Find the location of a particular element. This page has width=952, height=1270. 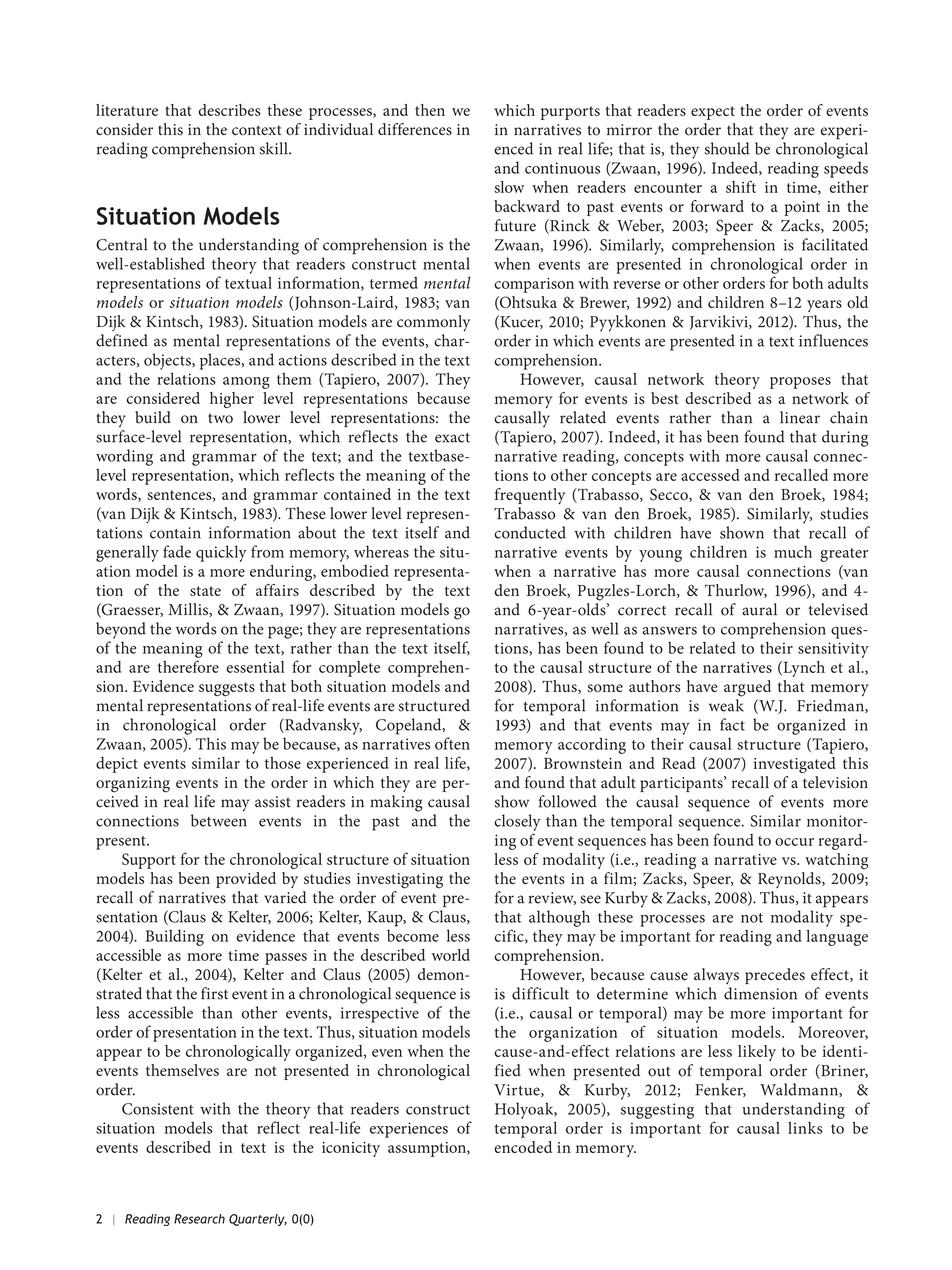

therefore is located at coordinates (188, 666).
